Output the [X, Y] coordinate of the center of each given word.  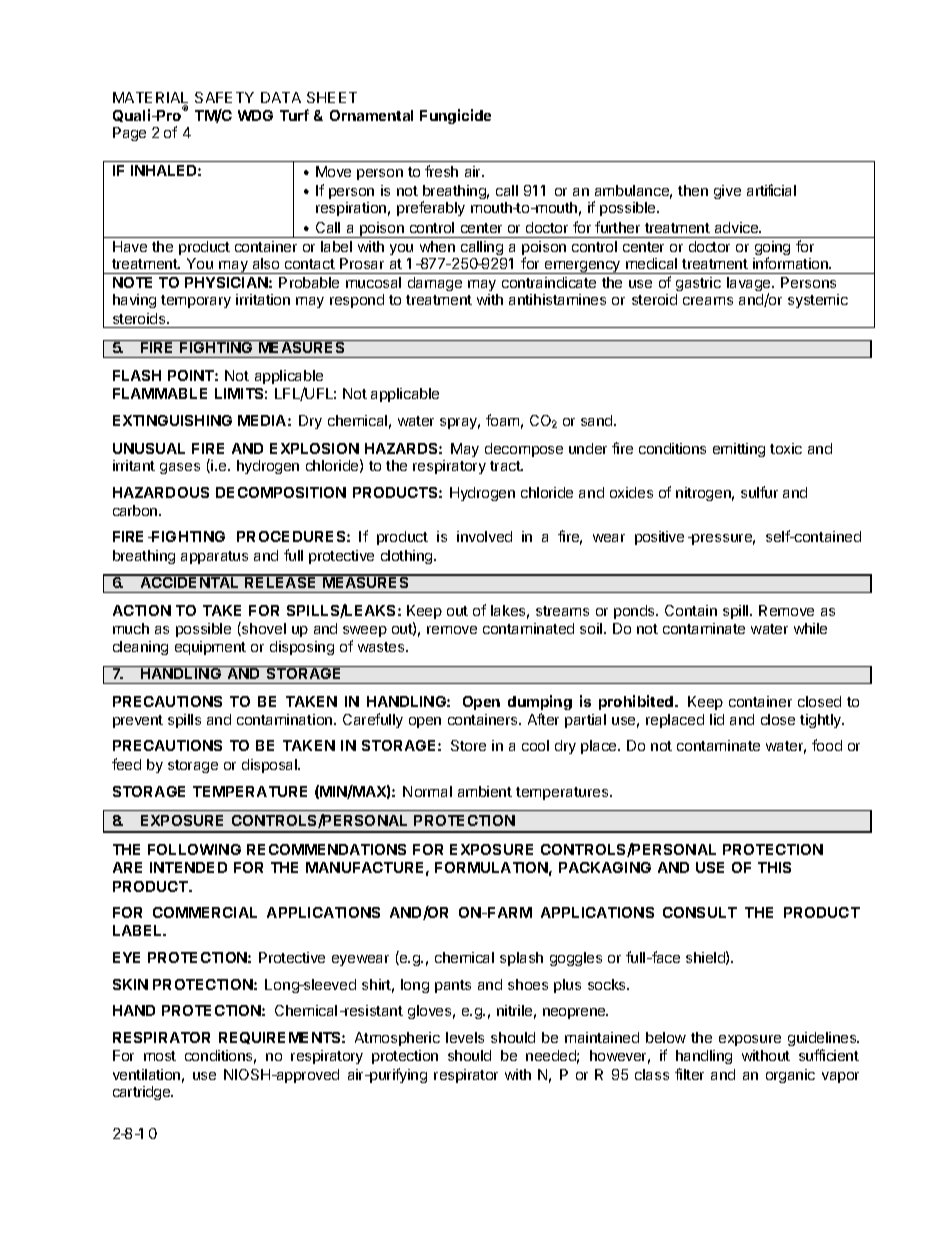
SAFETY [224, 97]
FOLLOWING [194, 849]
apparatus [214, 557]
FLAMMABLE [160, 393]
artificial [771, 190]
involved [484, 536]
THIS [774, 867]
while [810, 628]
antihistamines [557, 299]
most [160, 1056]
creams [708, 301]
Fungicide [455, 116]
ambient [485, 791]
